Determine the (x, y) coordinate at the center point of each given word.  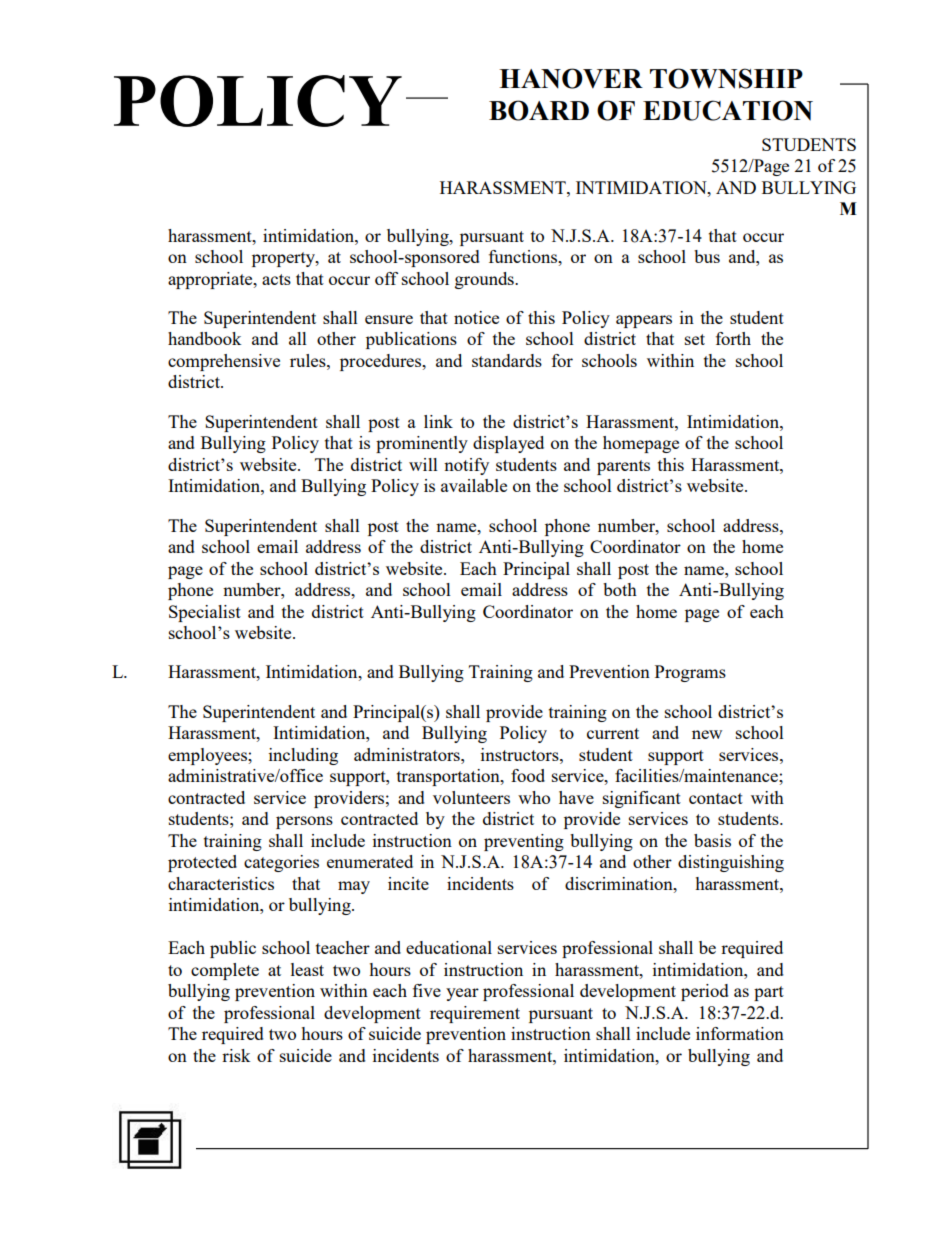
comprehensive (224, 362)
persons (304, 822)
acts (276, 279)
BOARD (539, 110)
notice (476, 317)
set (695, 339)
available (474, 485)
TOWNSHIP (726, 78)
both (620, 589)
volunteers (471, 797)
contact (716, 798)
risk (236, 1055)
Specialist (205, 613)
